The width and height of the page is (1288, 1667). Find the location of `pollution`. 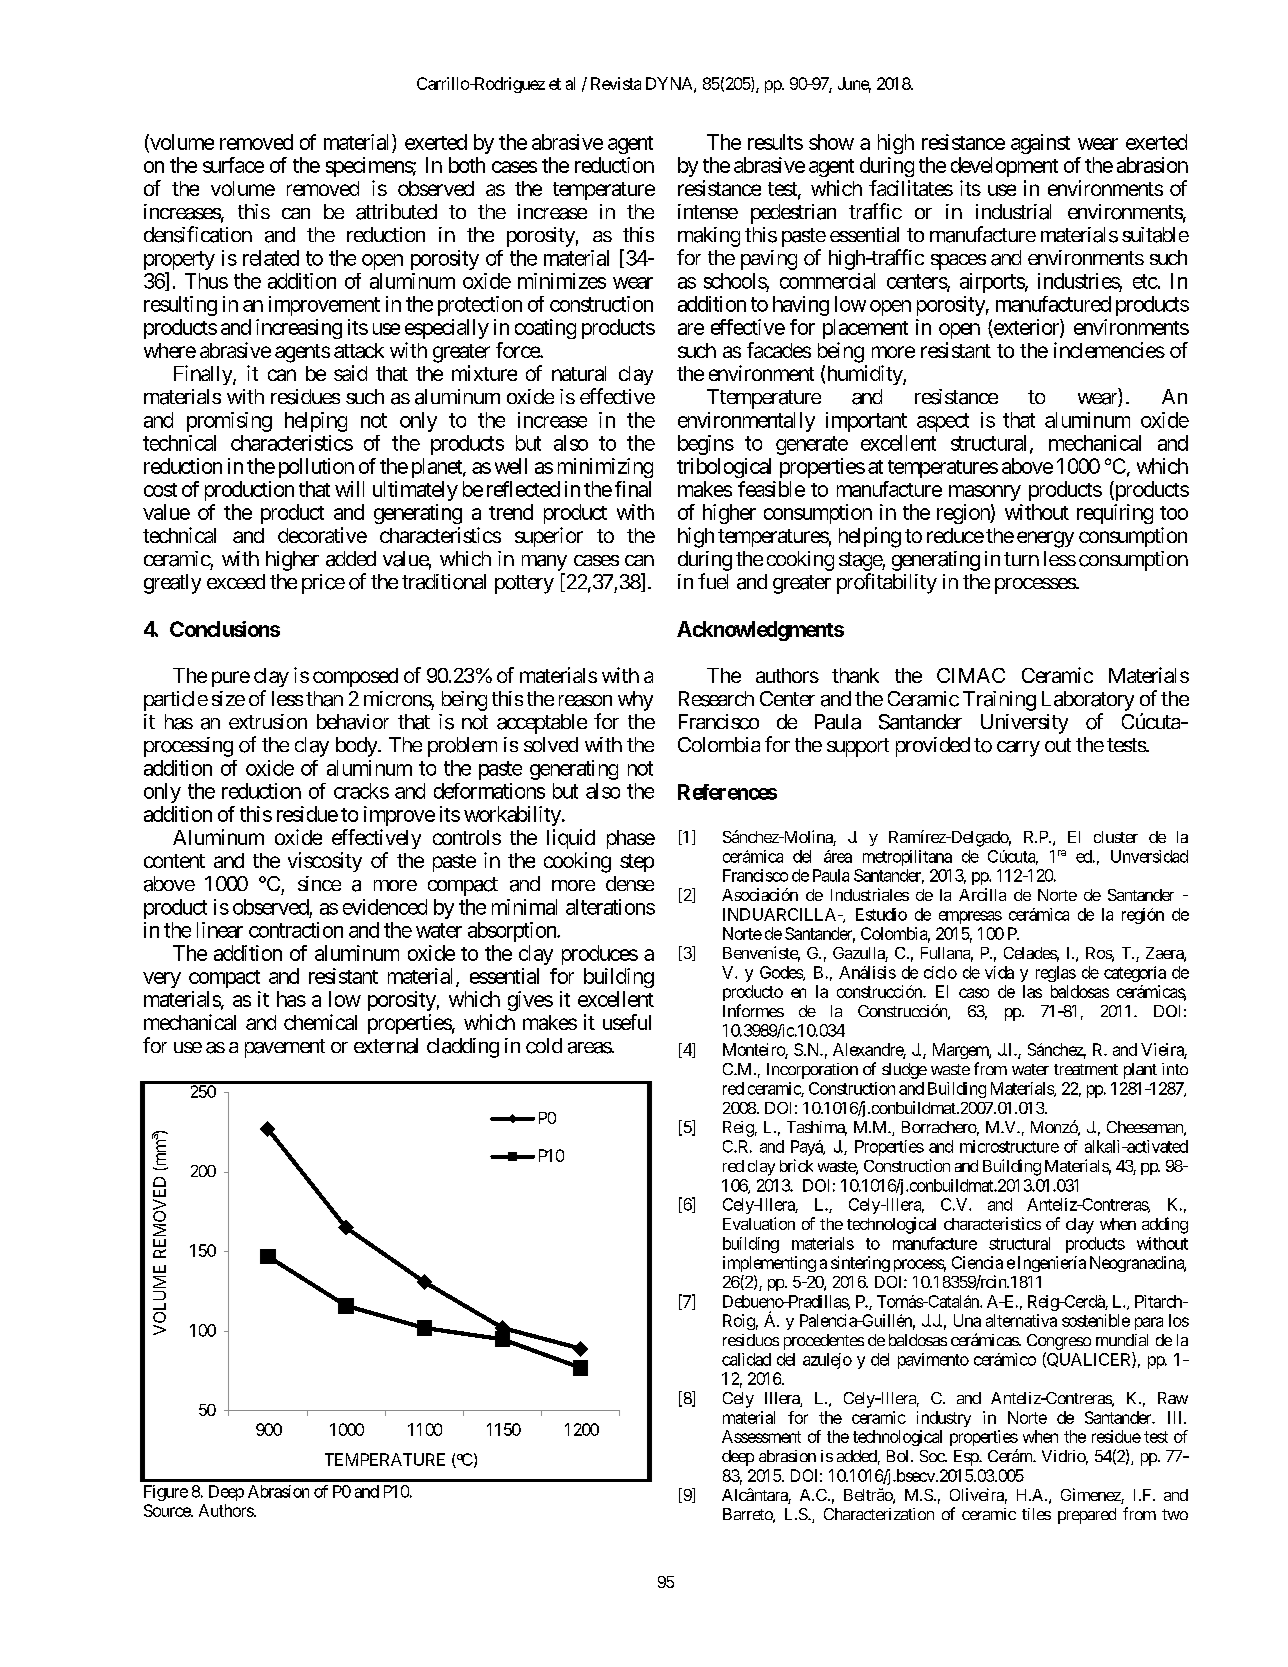

pollution is located at coordinates (316, 468).
